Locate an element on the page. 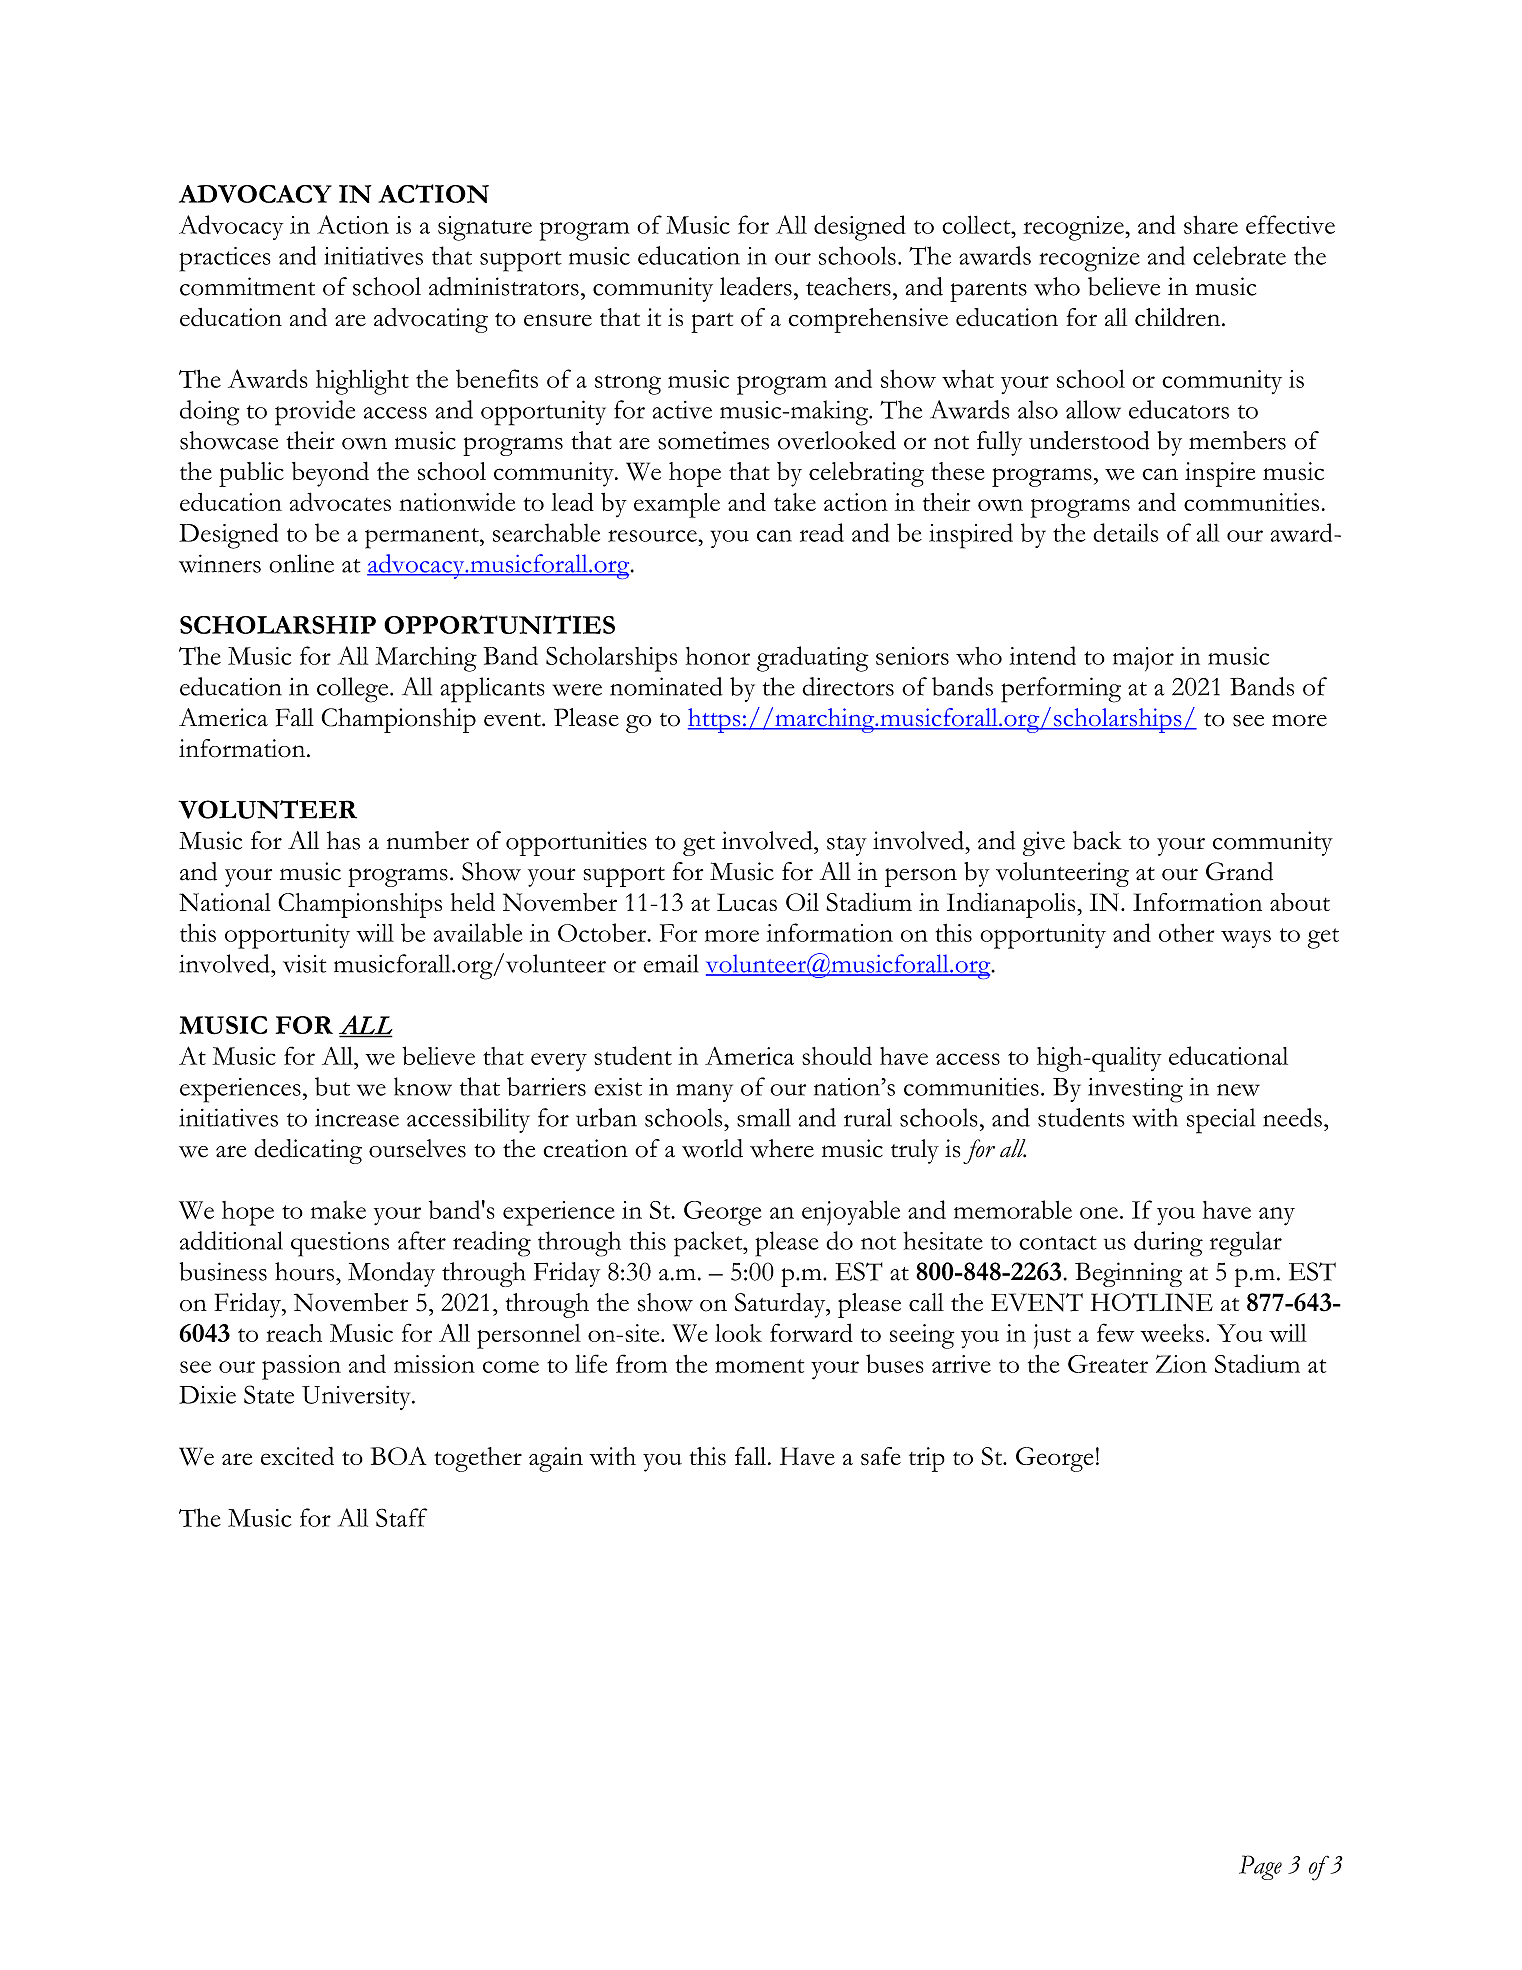 The image size is (1522, 1970). Saturday is located at coordinates (781, 1305).
